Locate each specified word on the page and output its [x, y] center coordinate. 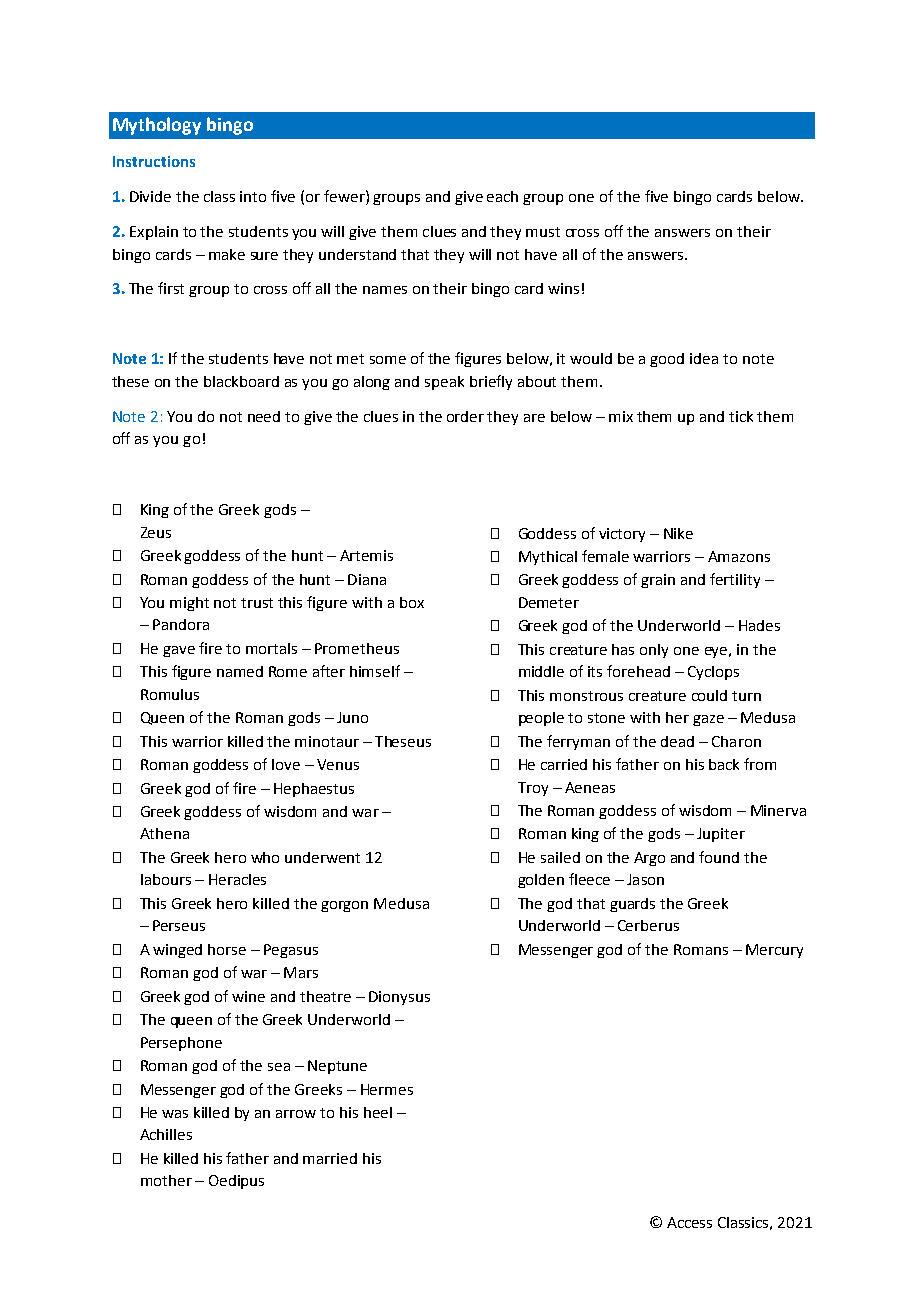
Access [689, 1222]
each [502, 196]
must [543, 232]
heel [378, 1112]
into [253, 196]
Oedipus [236, 1182]
